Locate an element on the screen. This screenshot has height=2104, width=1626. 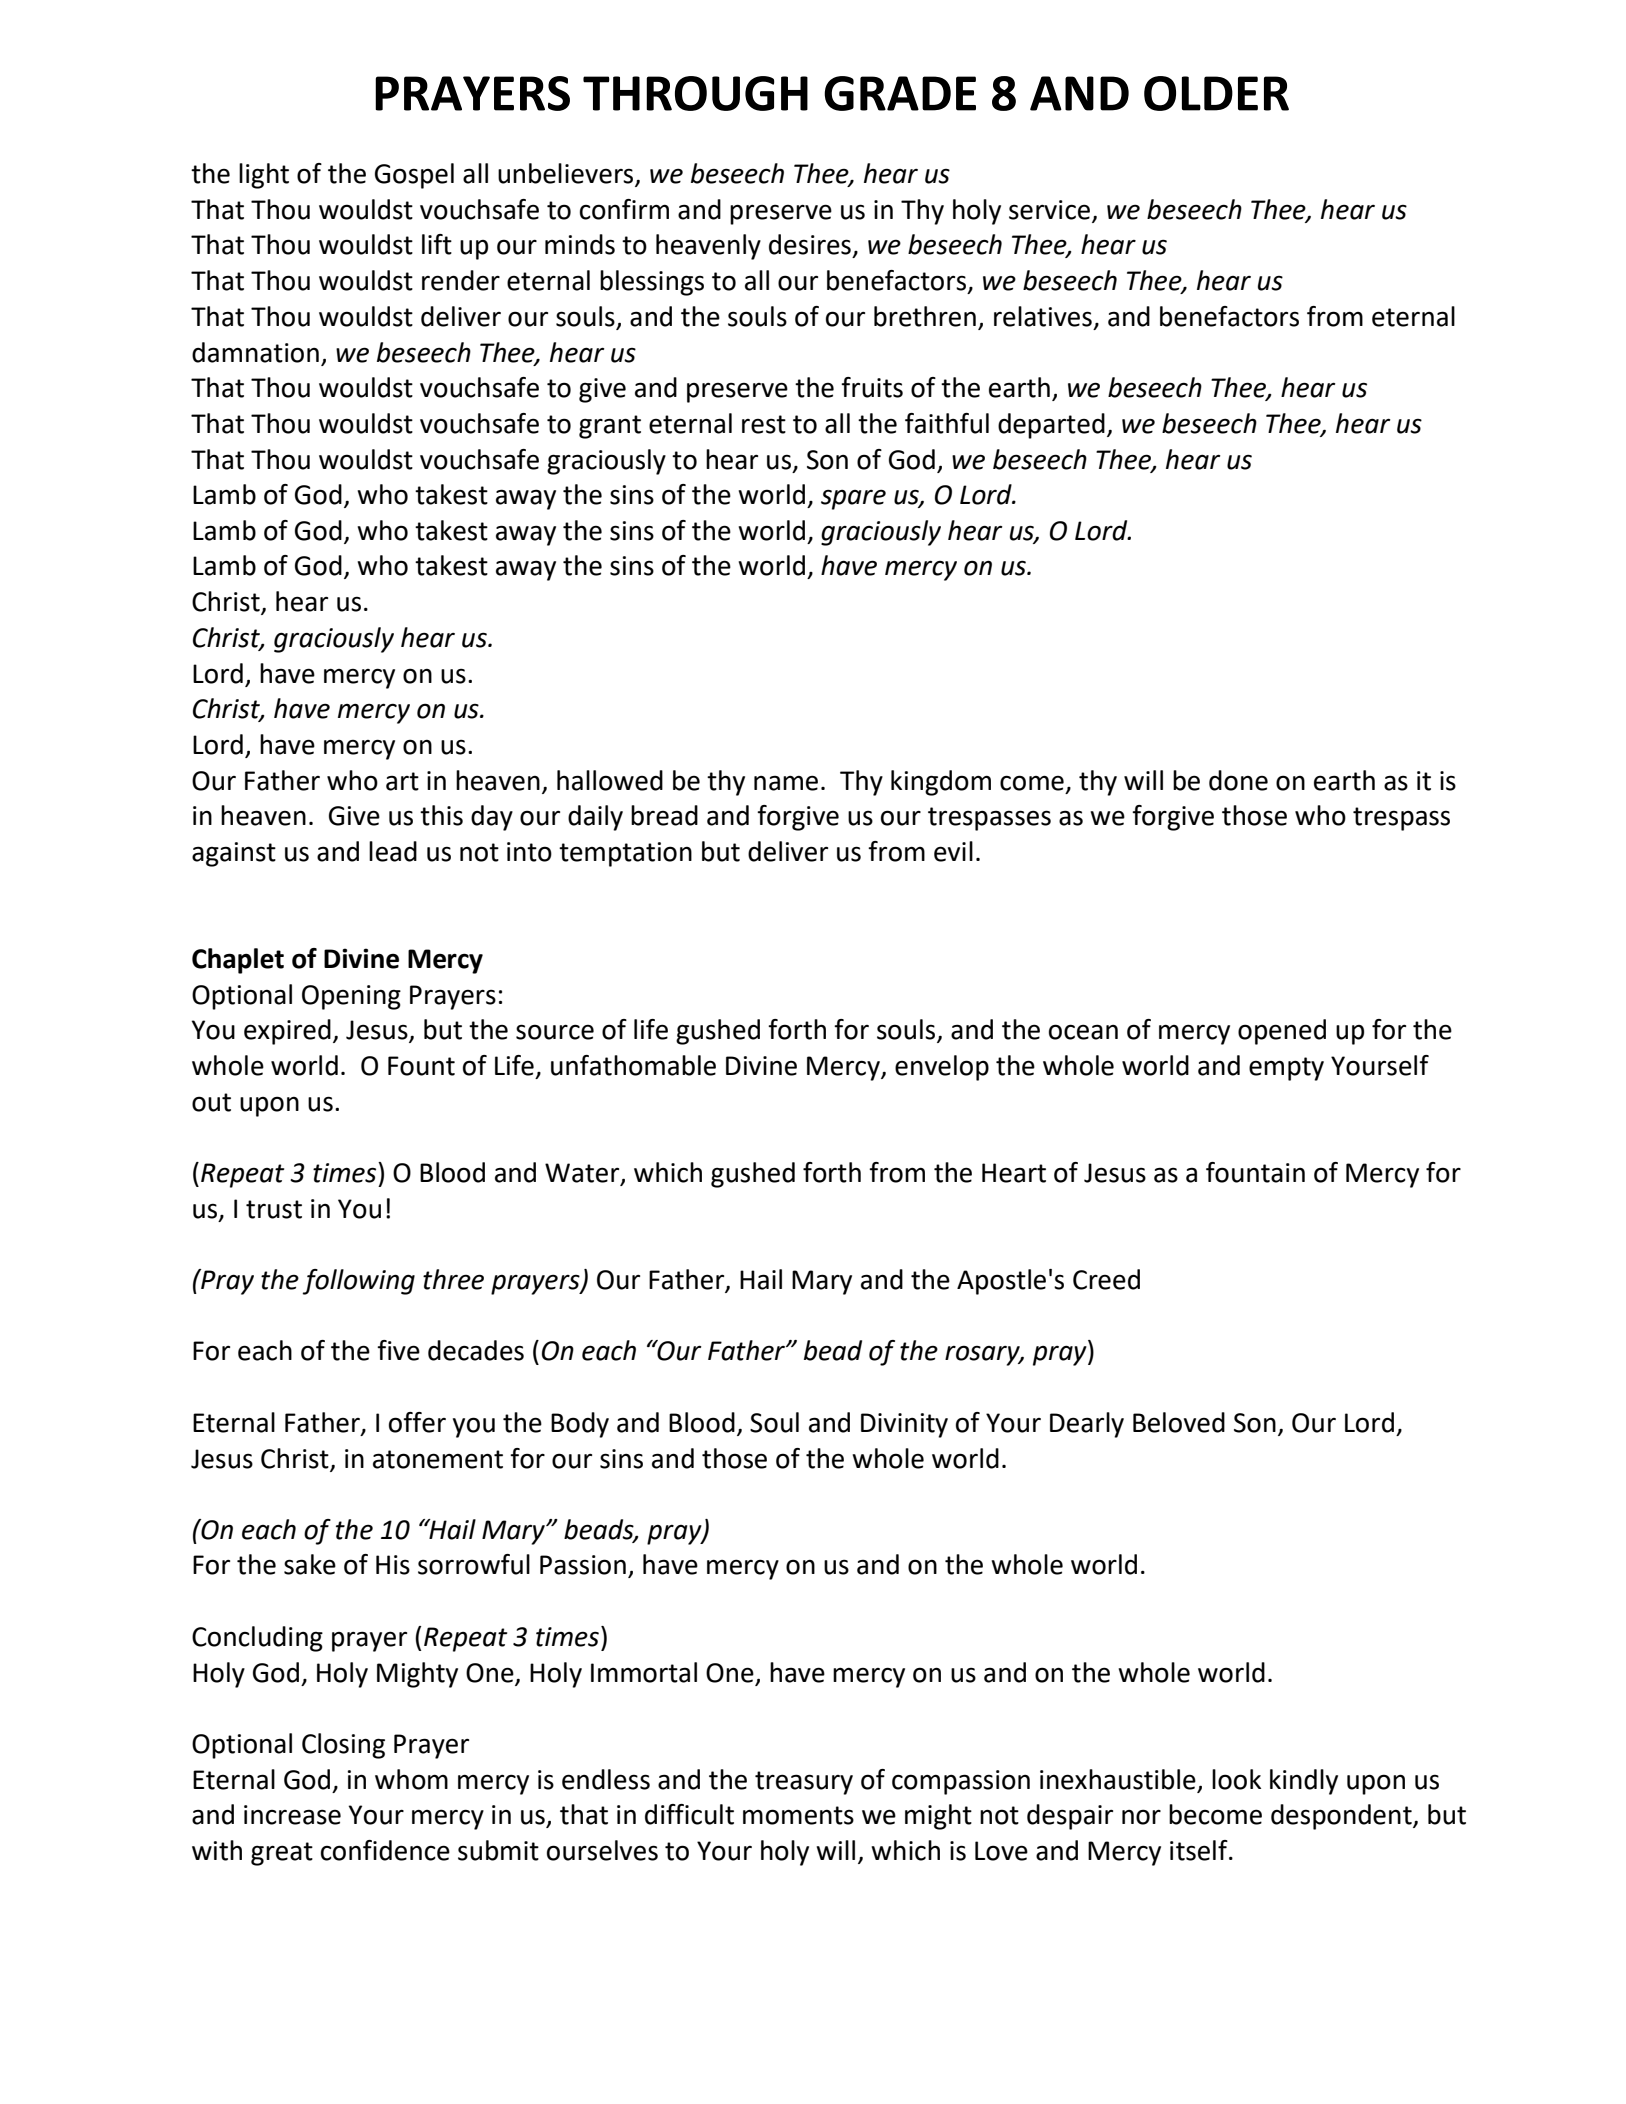
look is located at coordinates (1236, 1779).
